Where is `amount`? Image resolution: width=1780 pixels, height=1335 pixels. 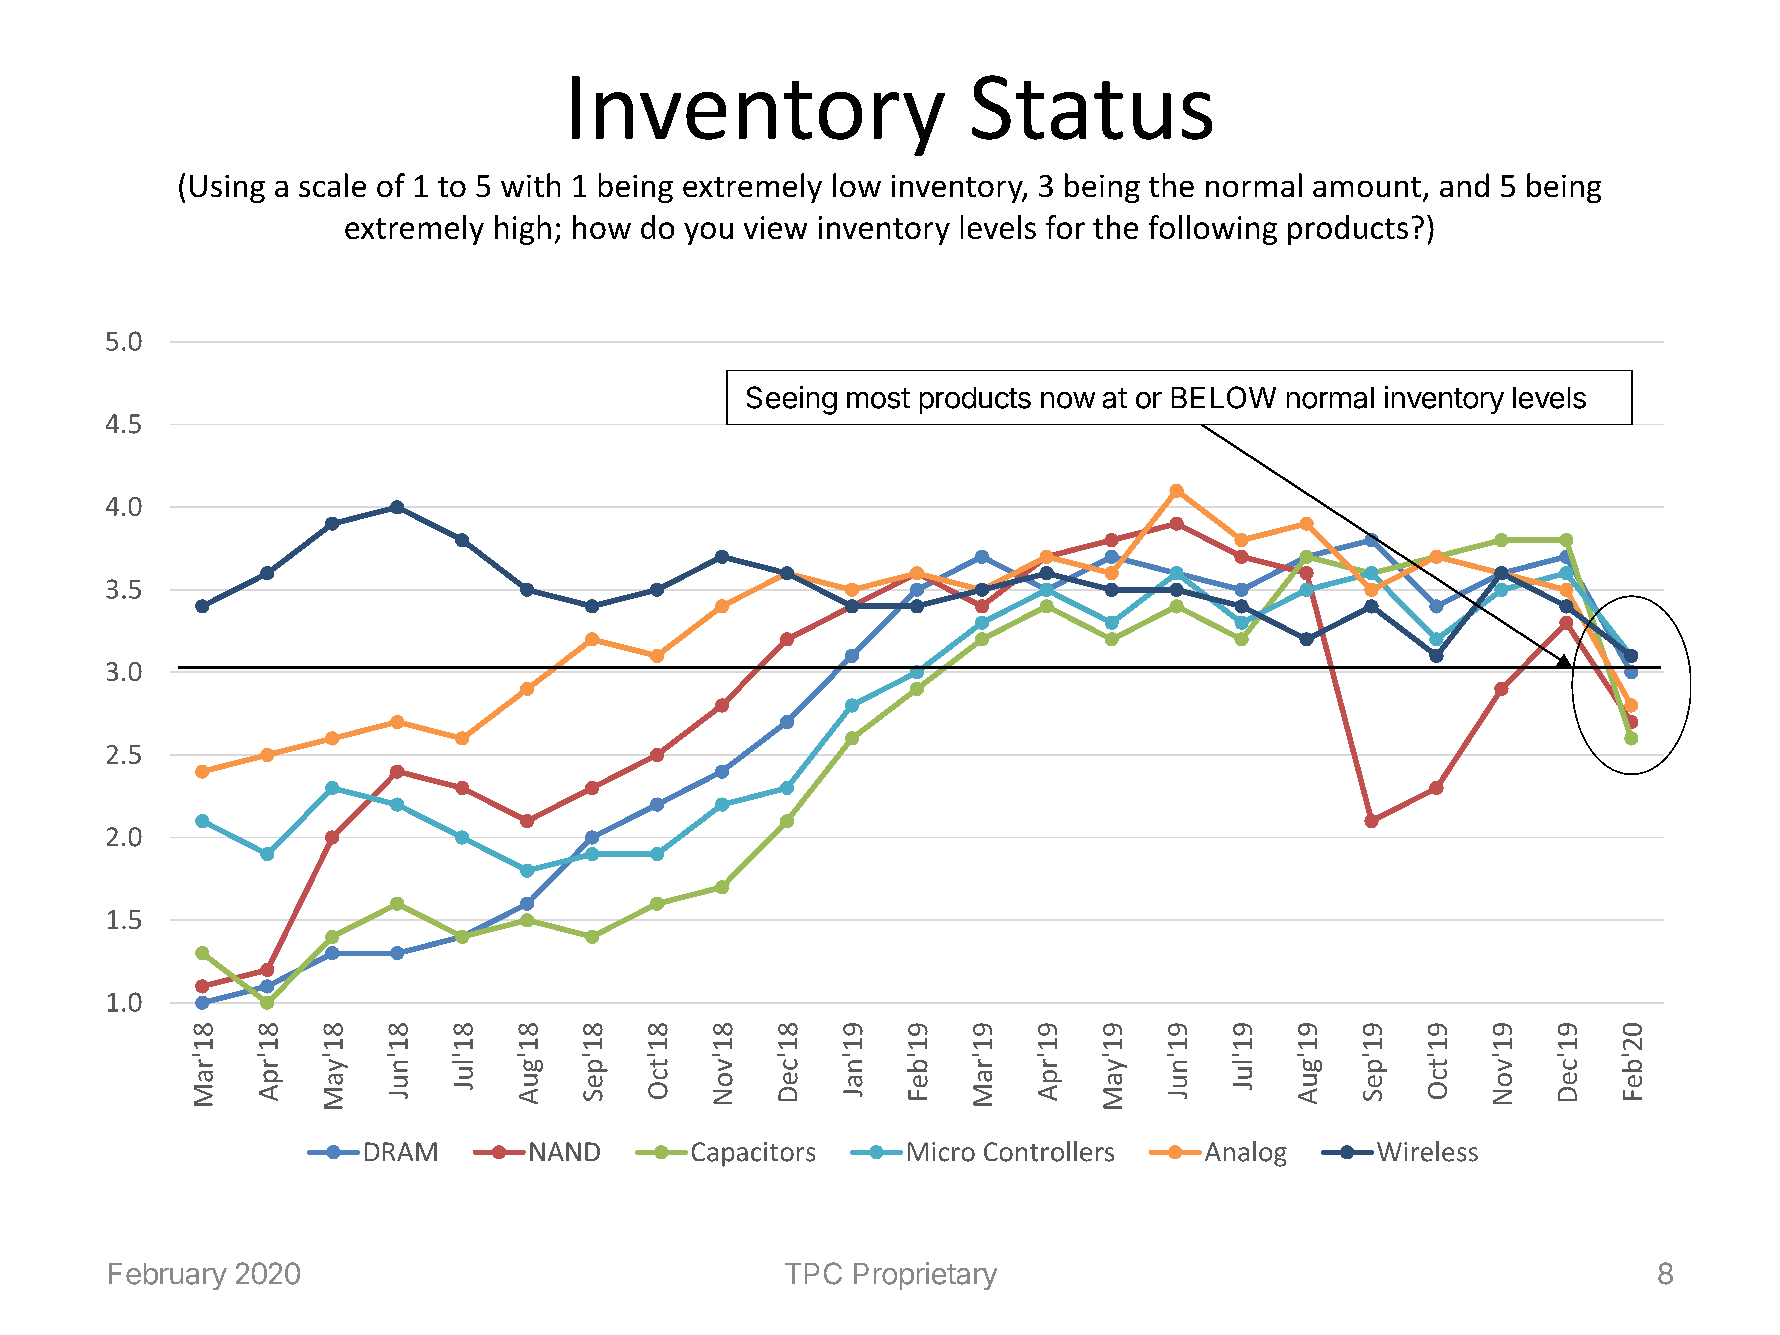
amount is located at coordinates (1367, 187).
